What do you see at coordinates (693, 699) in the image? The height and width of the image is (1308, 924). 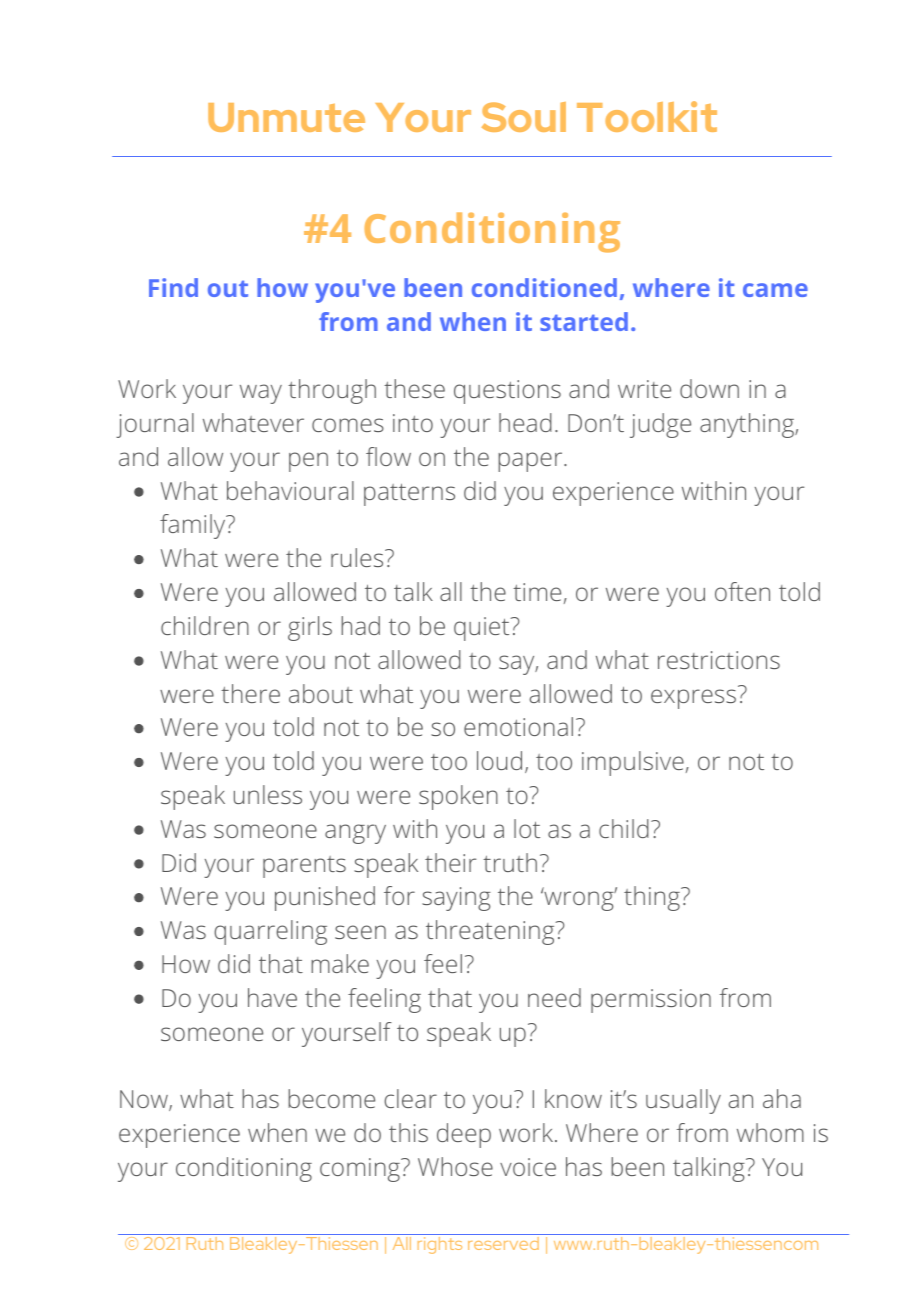 I see `express` at bounding box center [693, 699].
